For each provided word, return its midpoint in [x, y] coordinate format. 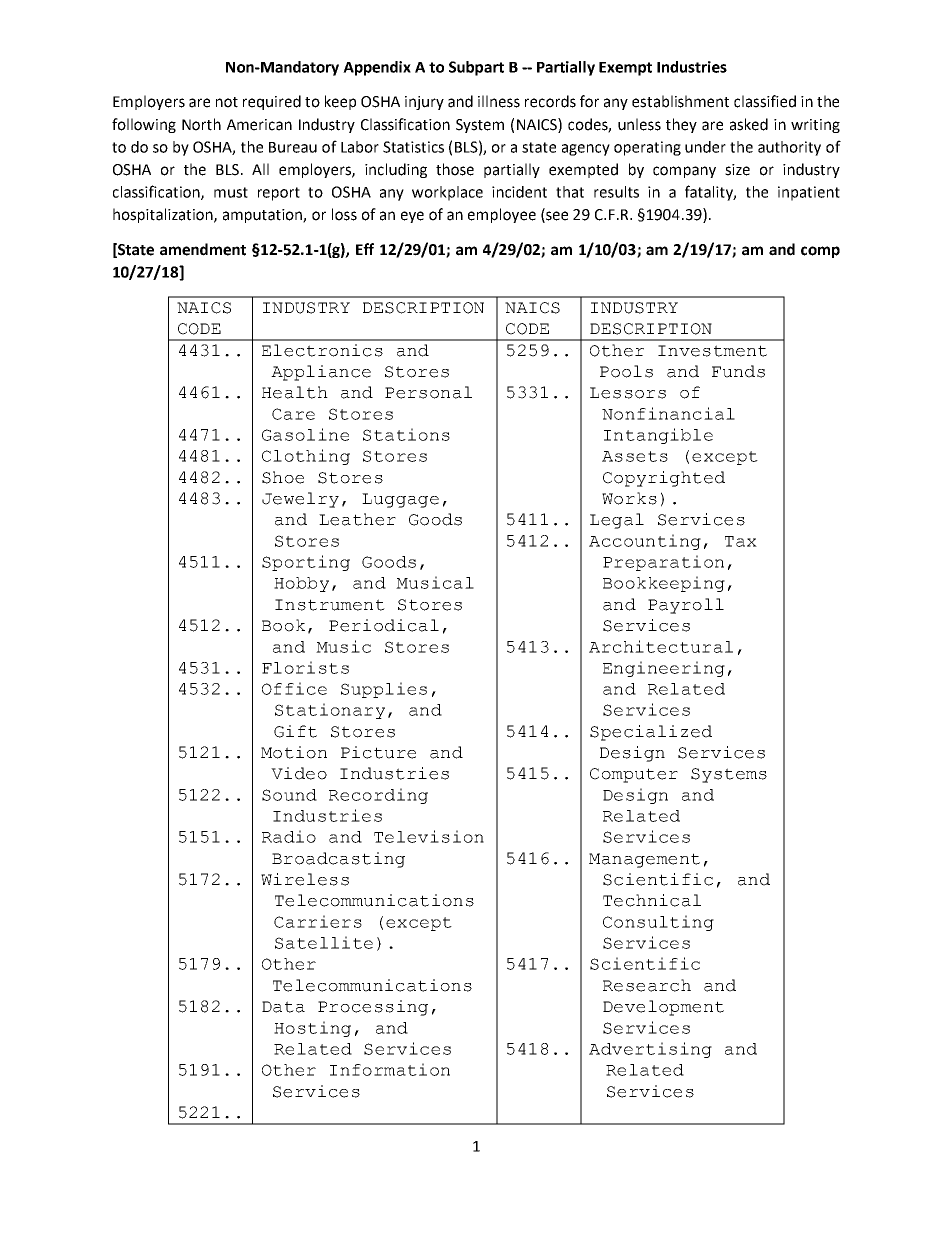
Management [644, 860]
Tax [741, 541]
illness [499, 101]
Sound [289, 795]
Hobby [301, 584]
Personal [428, 392]
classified [765, 101]
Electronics [322, 350]
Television [429, 836]
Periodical [384, 625]
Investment [712, 351]
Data [283, 1007]
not [227, 102]
